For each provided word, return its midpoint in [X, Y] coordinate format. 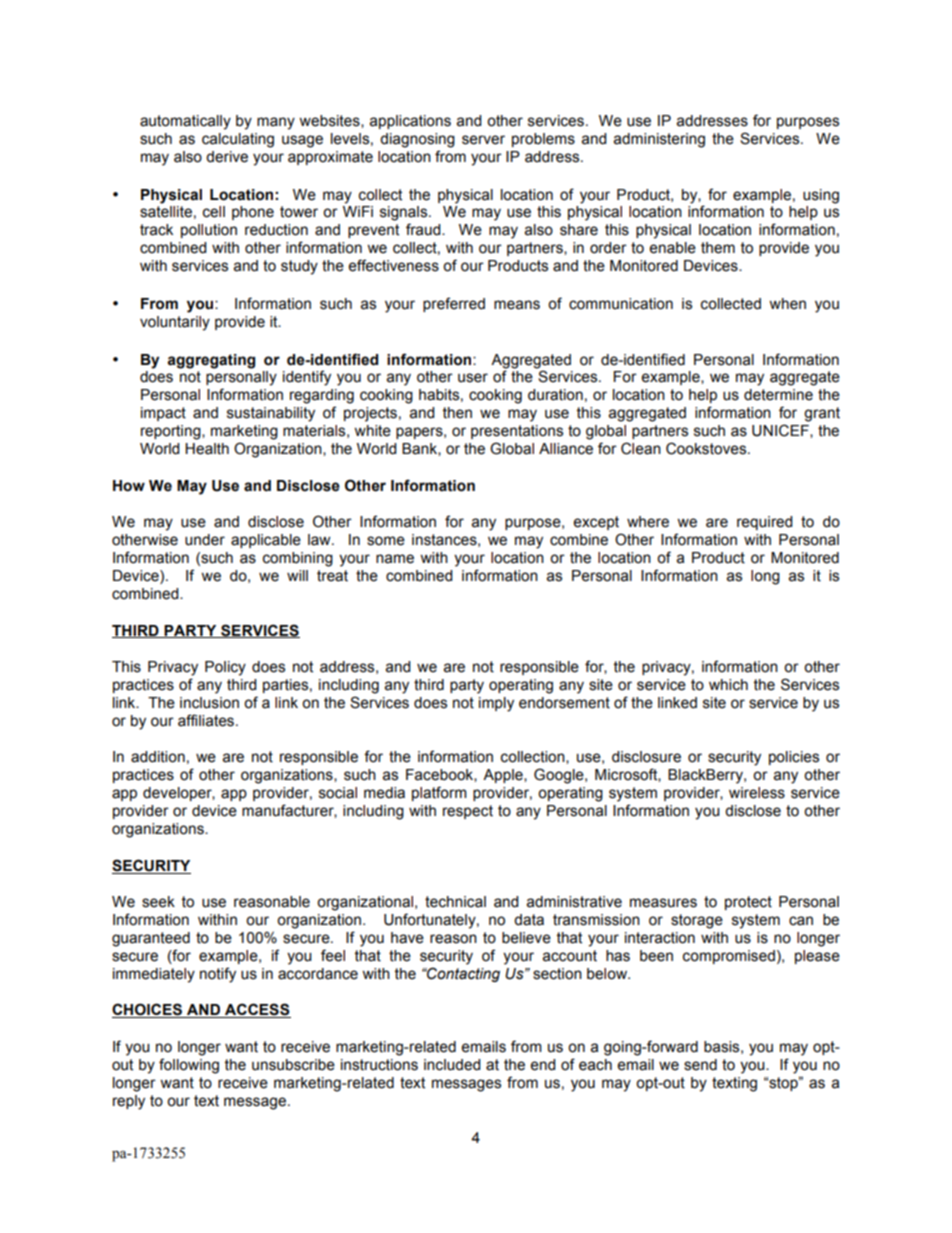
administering [659, 140]
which [728, 685]
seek [158, 902]
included [452, 1065]
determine [778, 395]
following [189, 1066]
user [473, 378]
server [483, 140]
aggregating [211, 361]
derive [227, 157]
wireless [757, 793]
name [395, 559]
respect [468, 812]
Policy [225, 668]
